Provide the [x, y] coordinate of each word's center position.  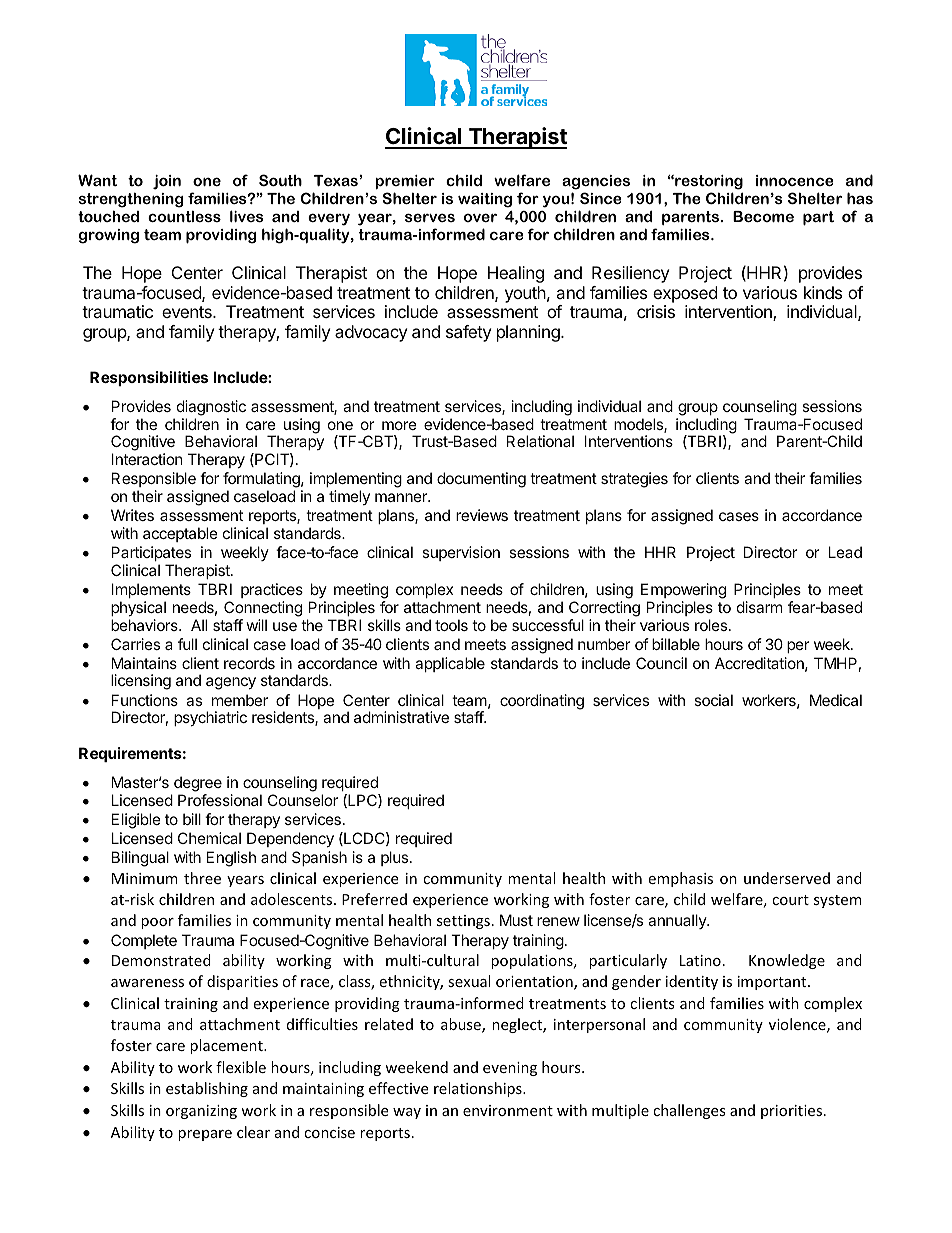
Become [763, 216]
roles [711, 625]
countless [184, 216]
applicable [450, 664]
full [187, 644]
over [480, 217]
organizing [201, 1112]
